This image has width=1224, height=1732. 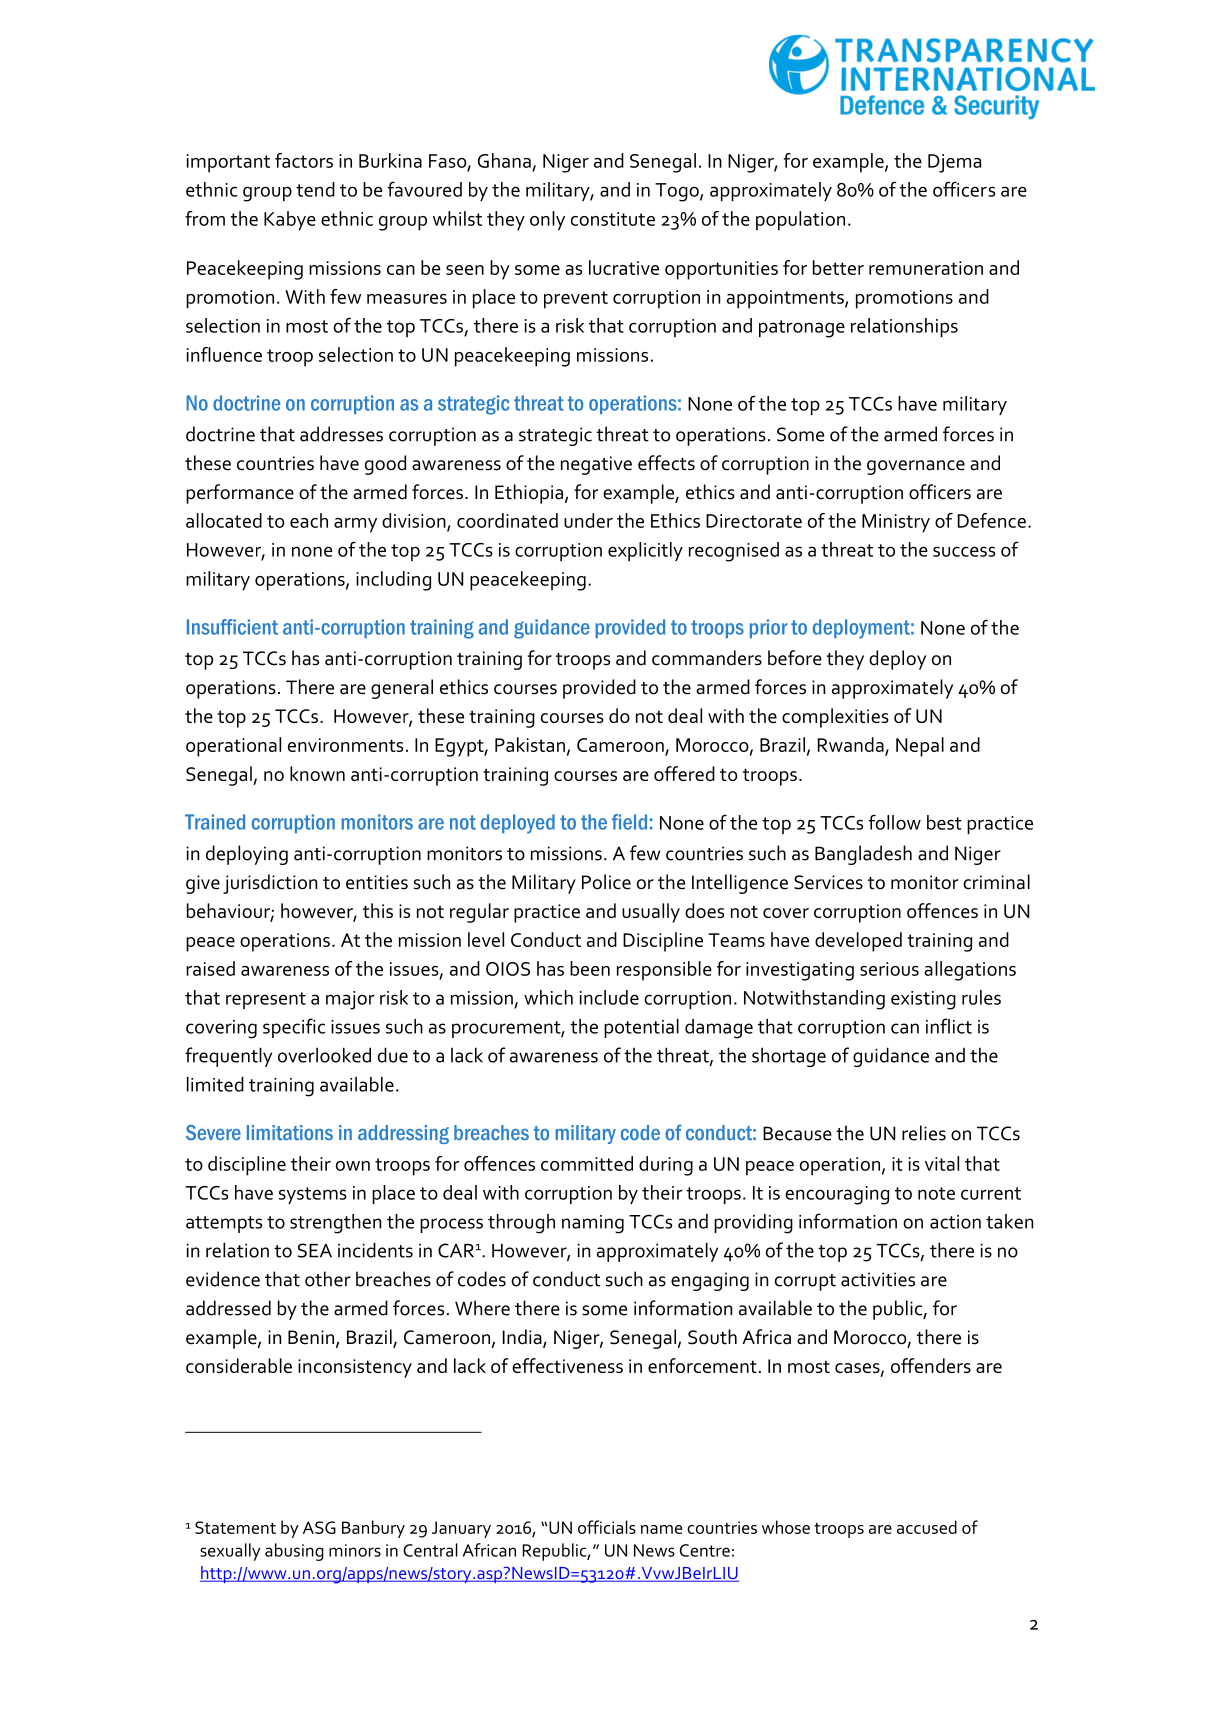 What do you see at coordinates (927, 1527) in the image?
I see `accused` at bounding box center [927, 1527].
